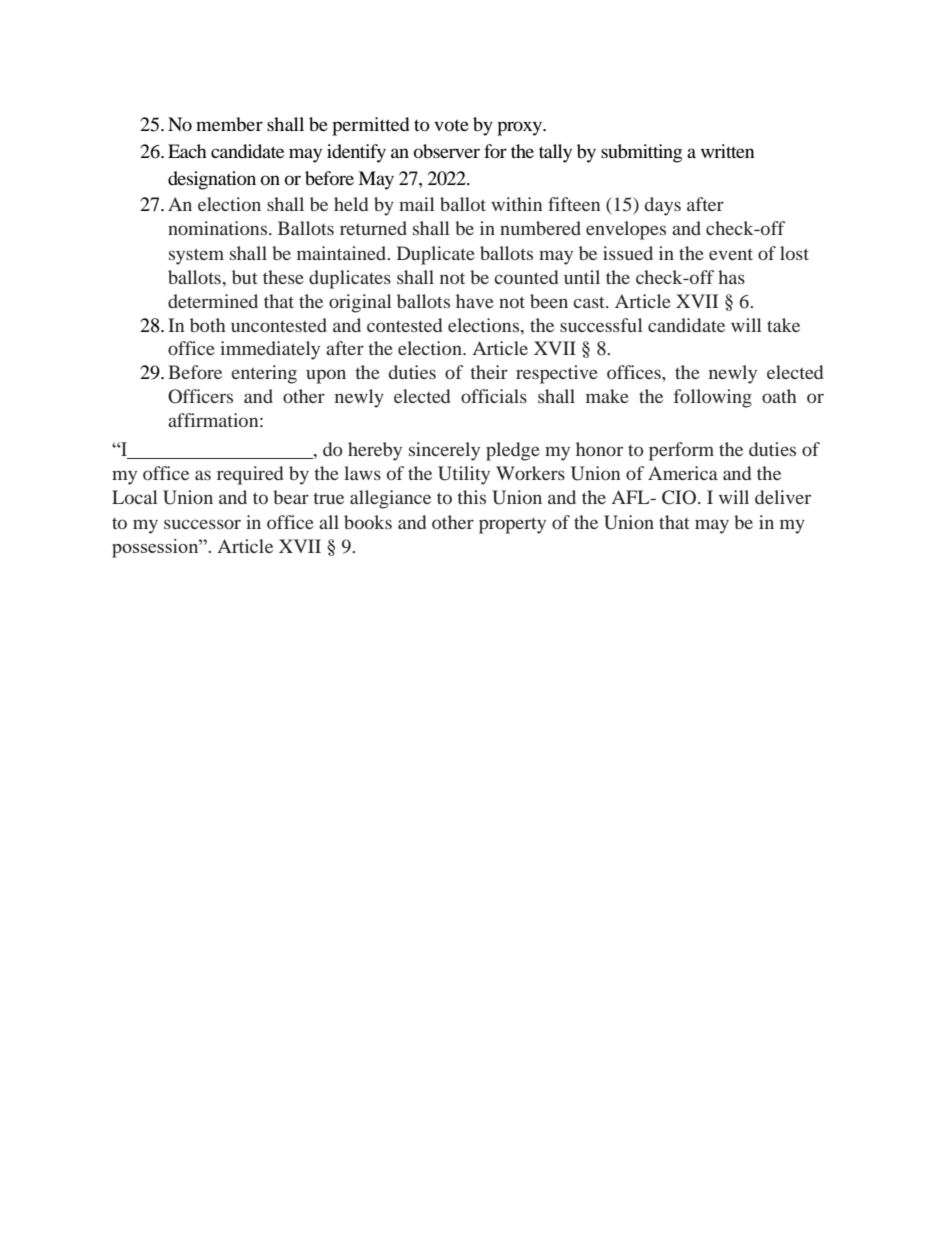  Describe the element at coordinates (728, 151) in the screenshot. I see `written` at that location.
